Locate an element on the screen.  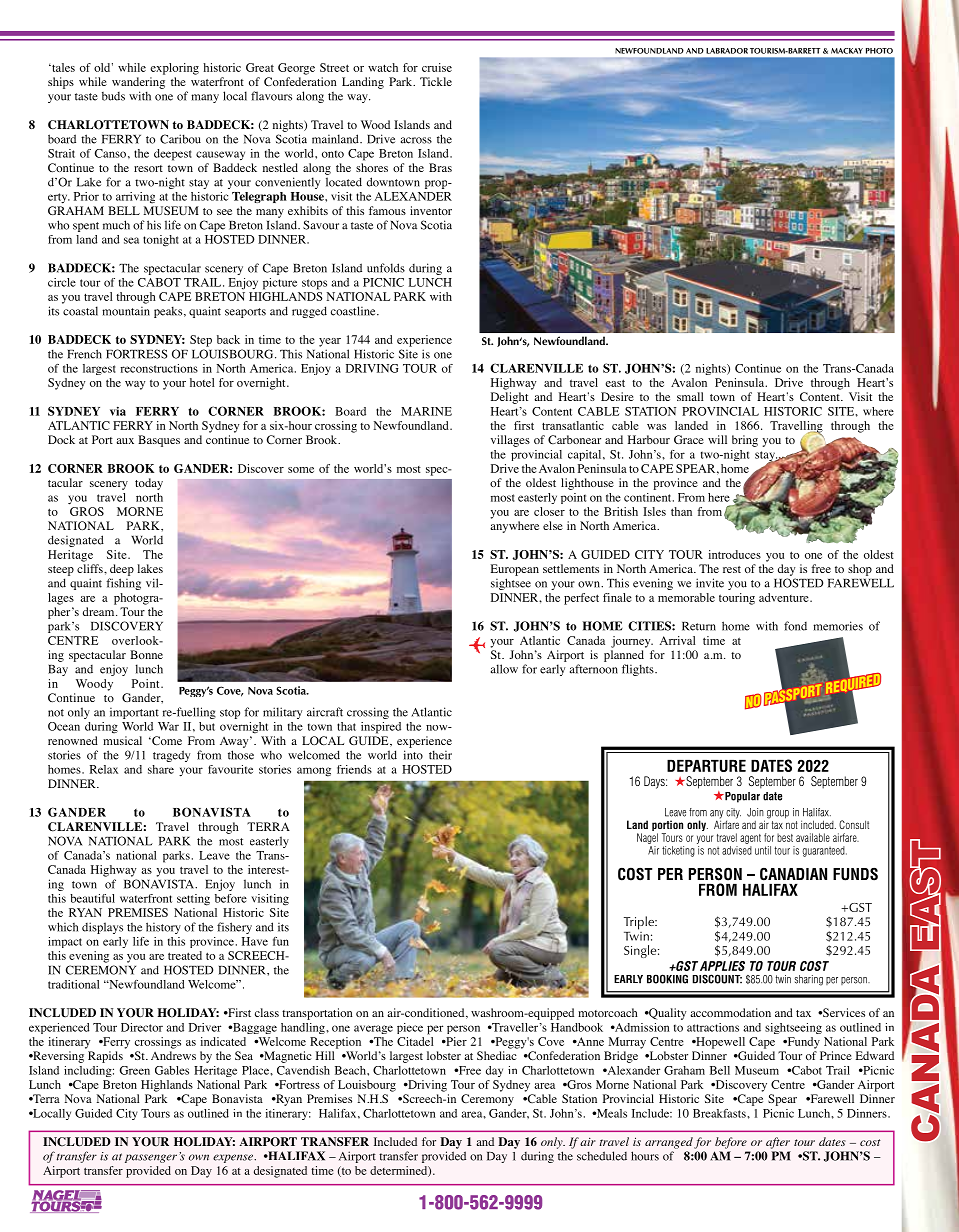
Gables is located at coordinates (172, 1070).
